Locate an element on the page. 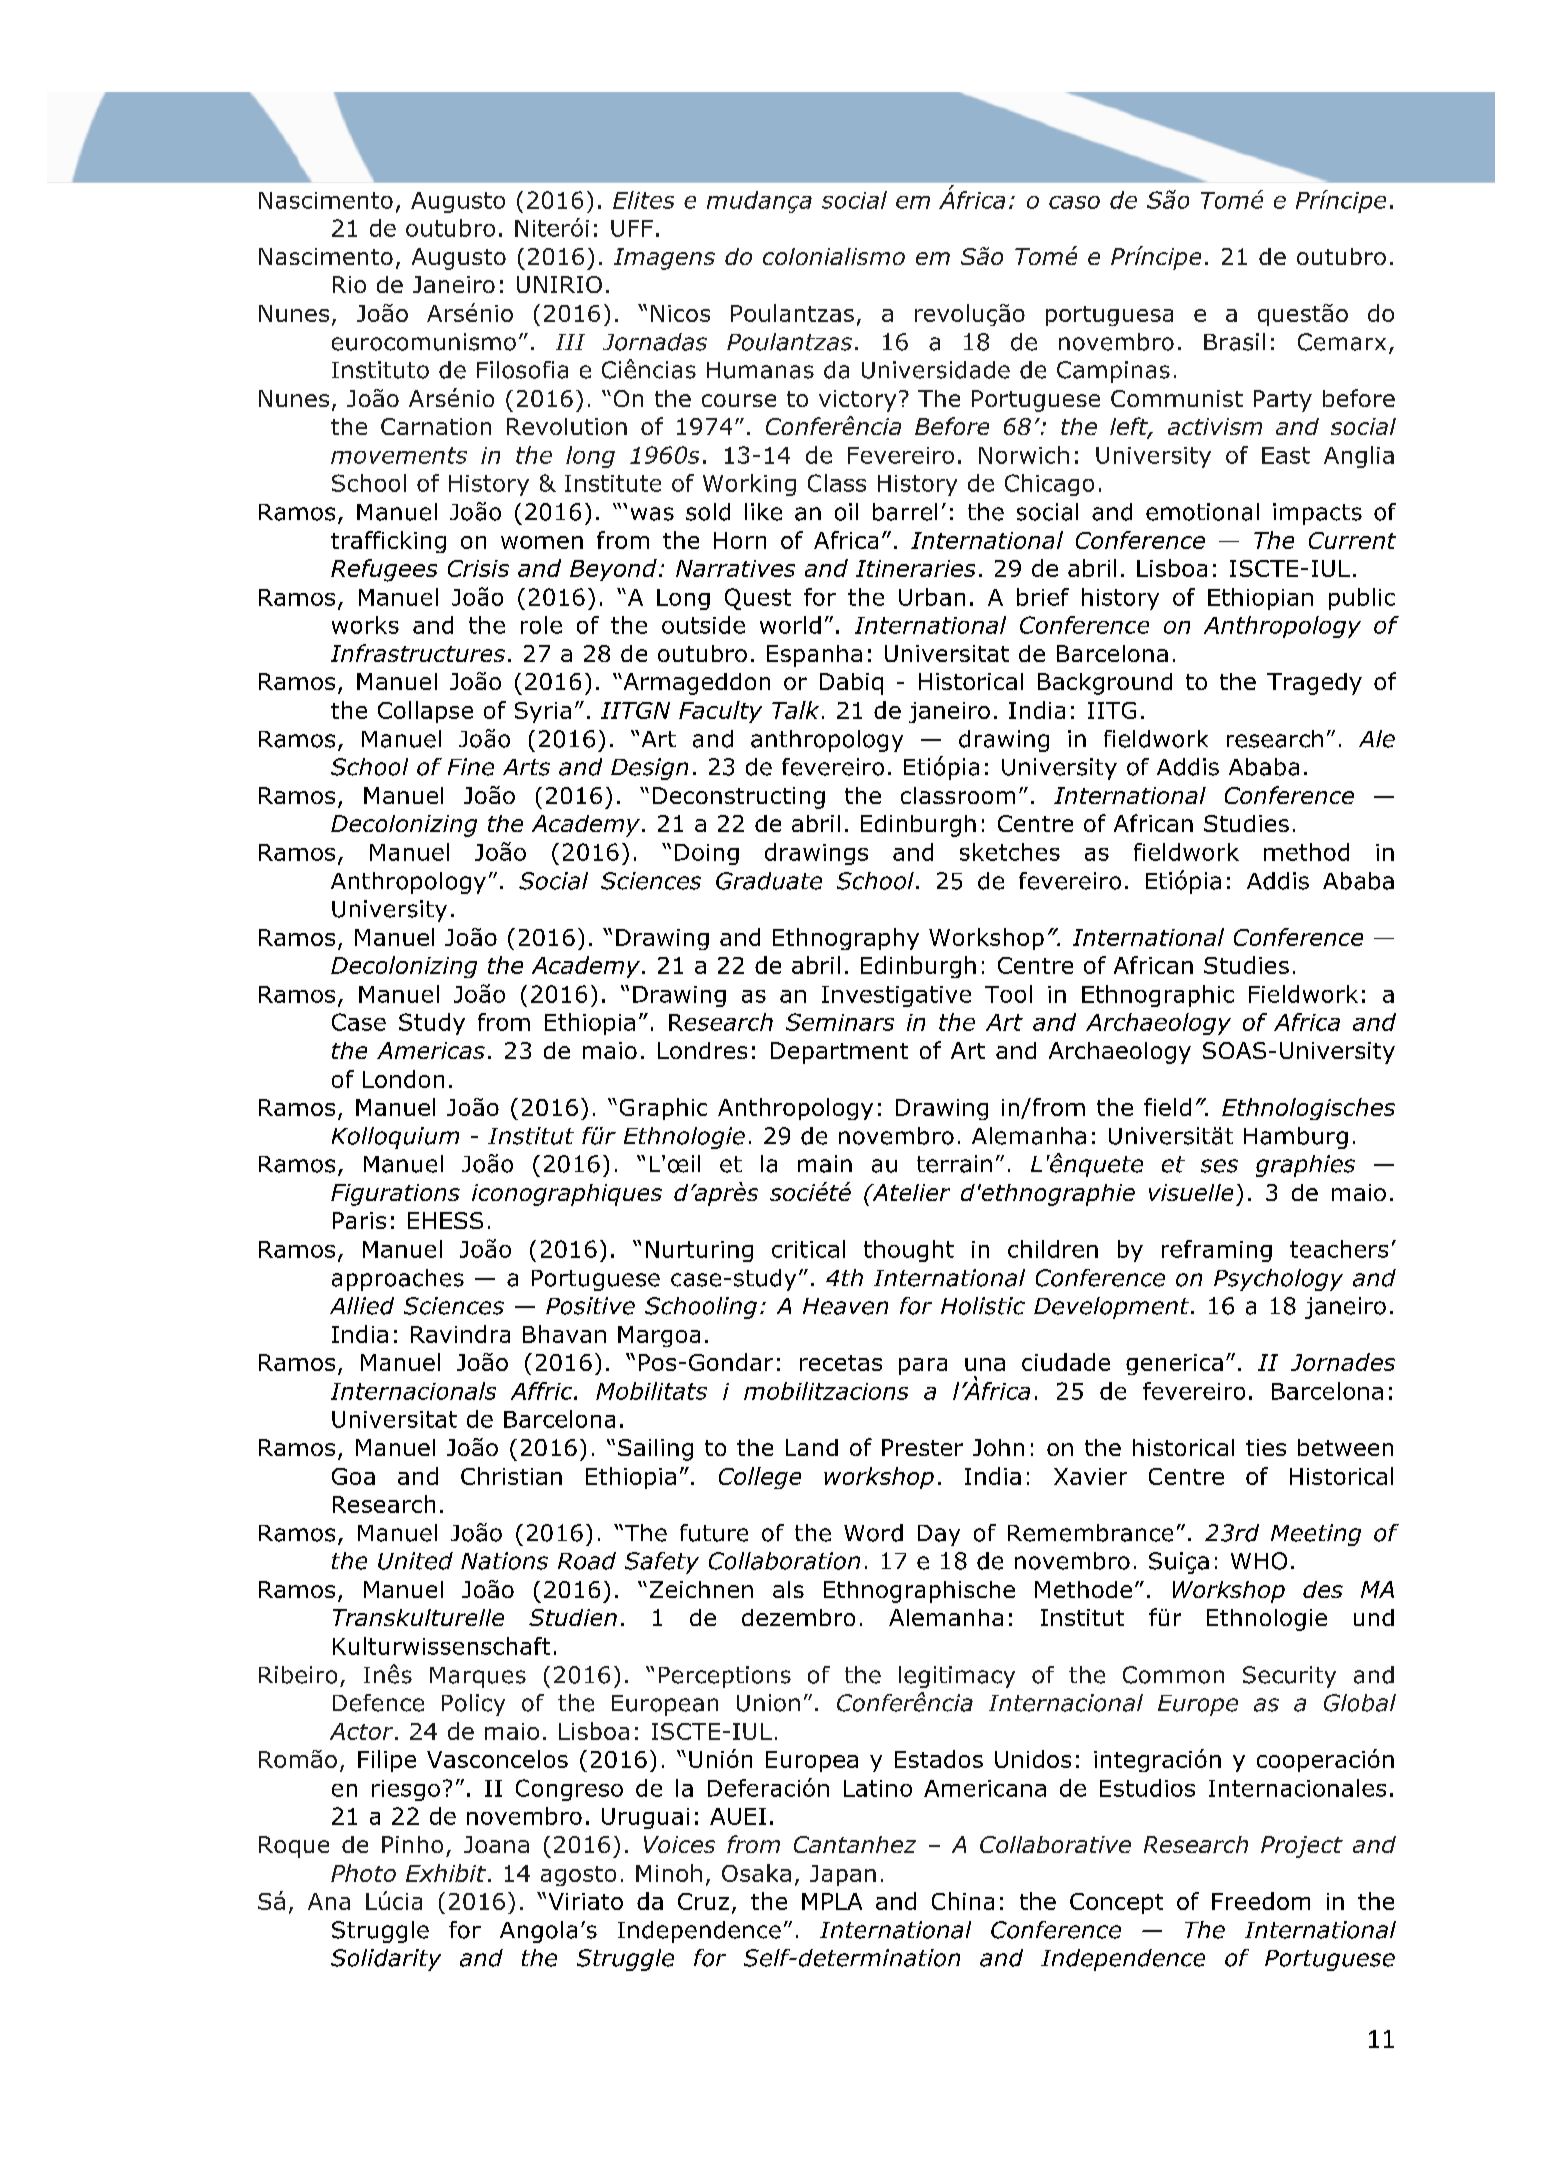 The height and width of the document is (2183, 1542). Nicos is located at coordinates (680, 313).
